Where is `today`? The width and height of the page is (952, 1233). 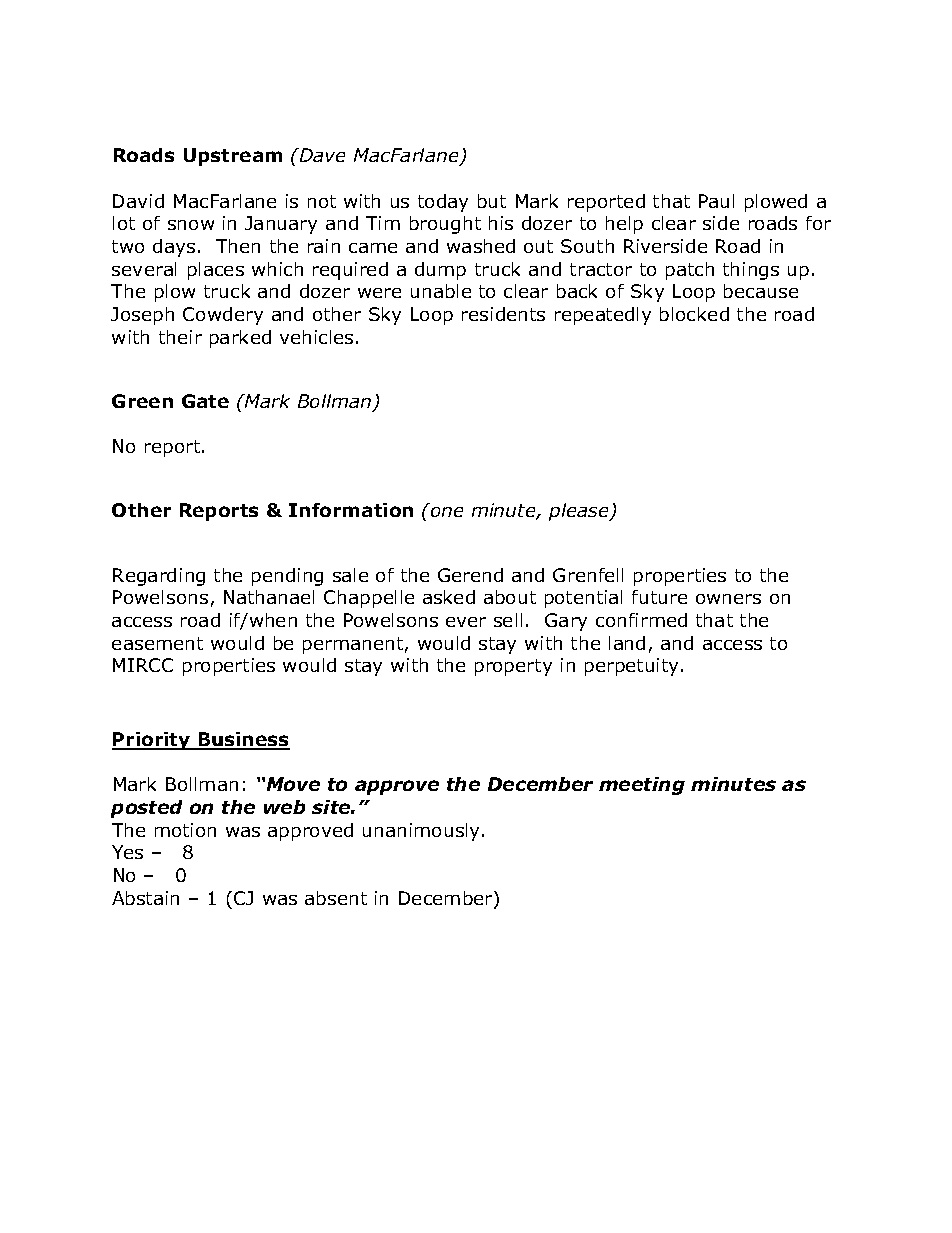
today is located at coordinates (443, 203).
